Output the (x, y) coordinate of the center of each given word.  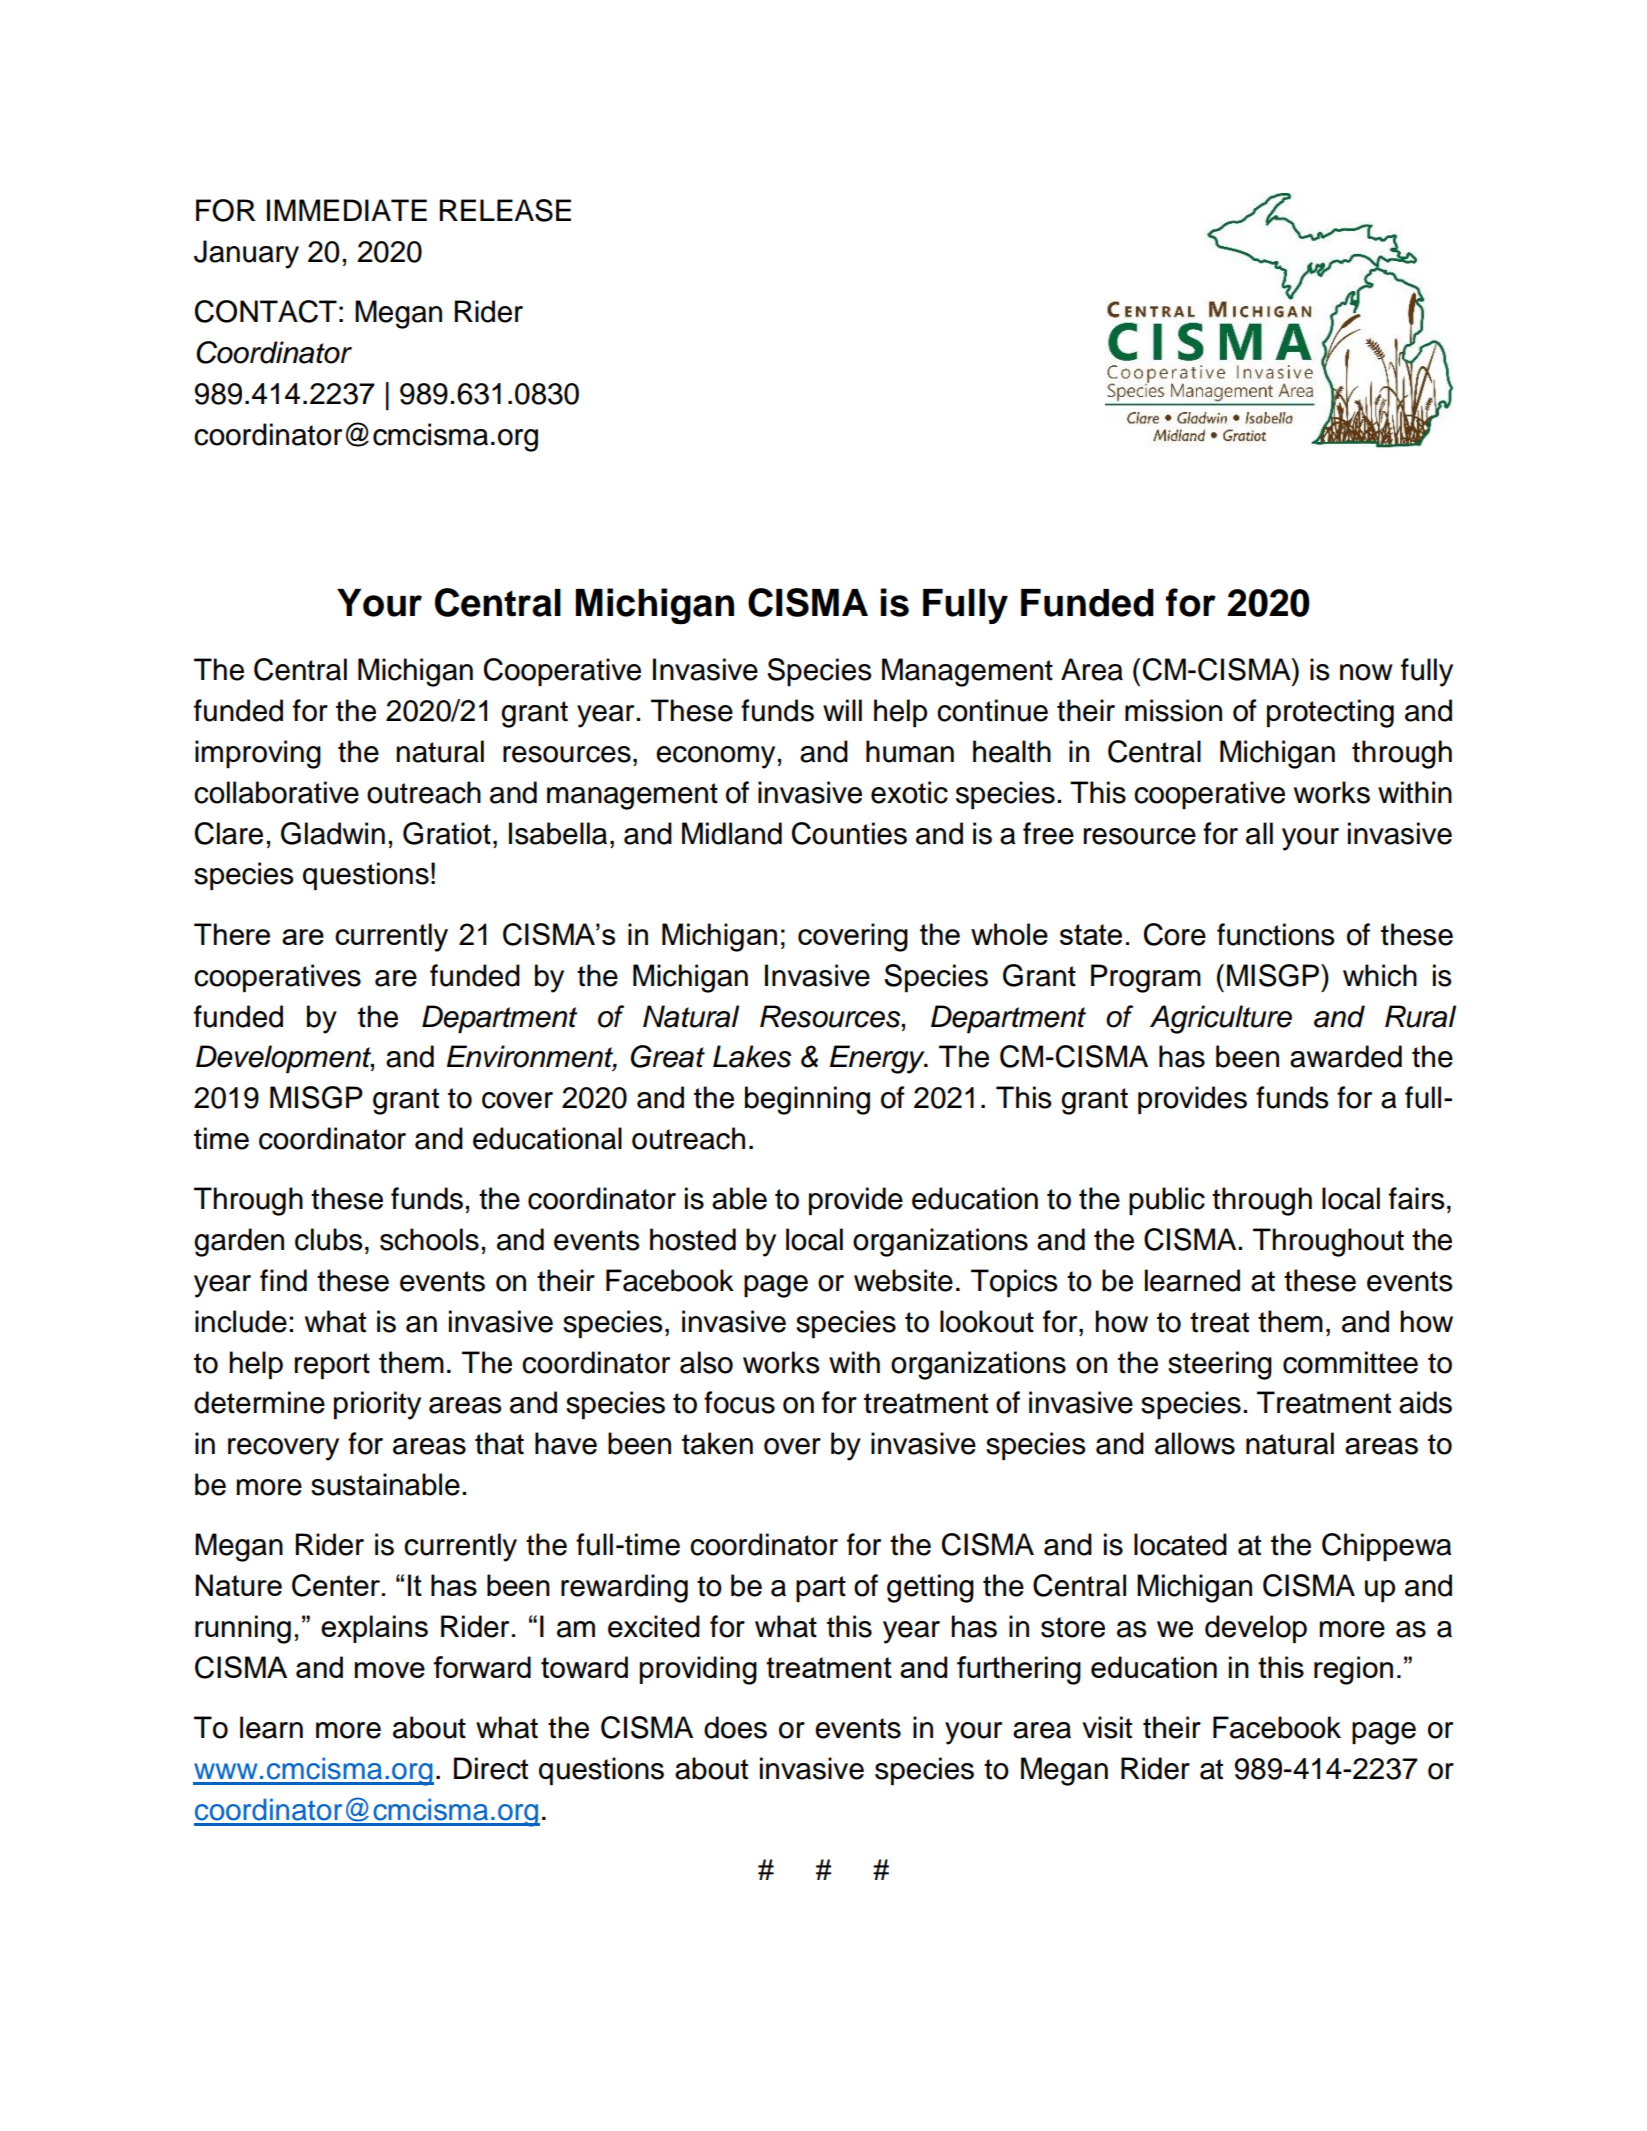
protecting (1330, 713)
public (1167, 1201)
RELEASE (505, 210)
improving (258, 754)
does (735, 1727)
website (903, 1280)
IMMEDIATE (347, 210)
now (1366, 672)
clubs (329, 1239)
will (842, 710)
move (390, 1670)
